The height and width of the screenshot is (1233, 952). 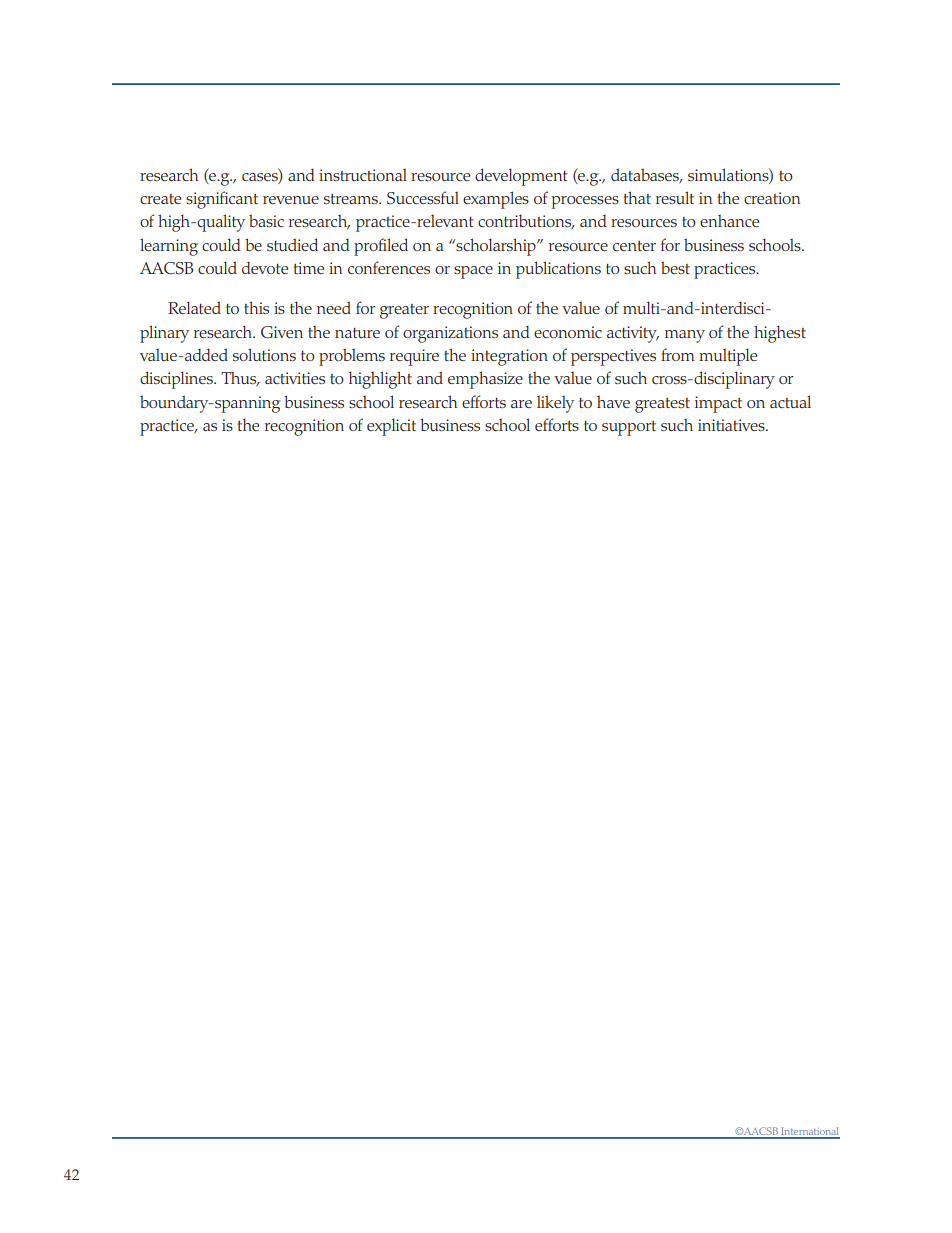 I want to click on solutions, so click(x=264, y=354).
